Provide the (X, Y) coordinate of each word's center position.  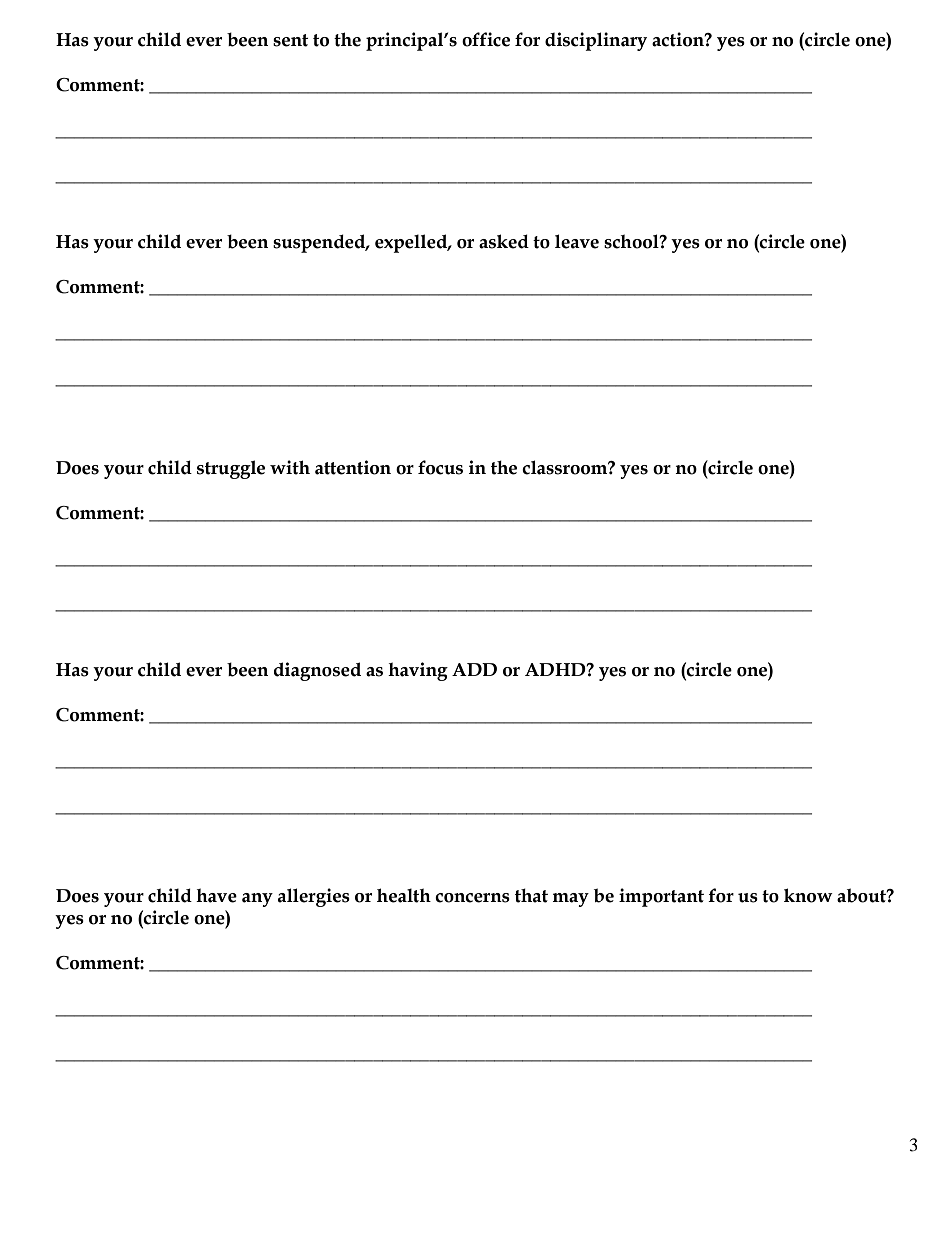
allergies (314, 897)
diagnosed (317, 671)
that (531, 895)
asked (504, 241)
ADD (474, 669)
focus (440, 467)
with (290, 467)
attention (353, 467)
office (486, 39)
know (808, 895)
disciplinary (596, 41)
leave (577, 241)
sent (291, 40)
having (418, 671)
